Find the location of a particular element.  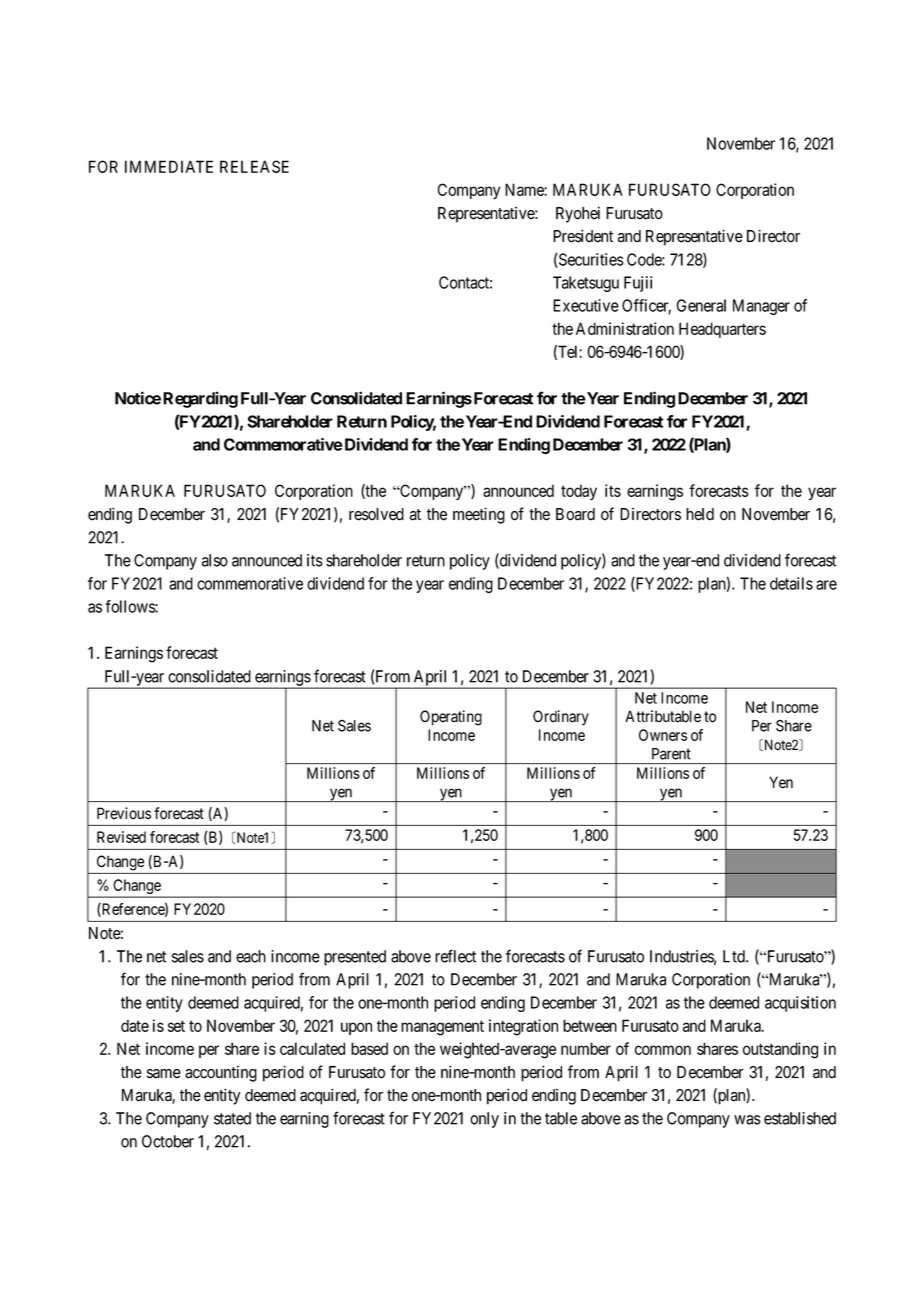

Ryohei is located at coordinates (578, 214).
